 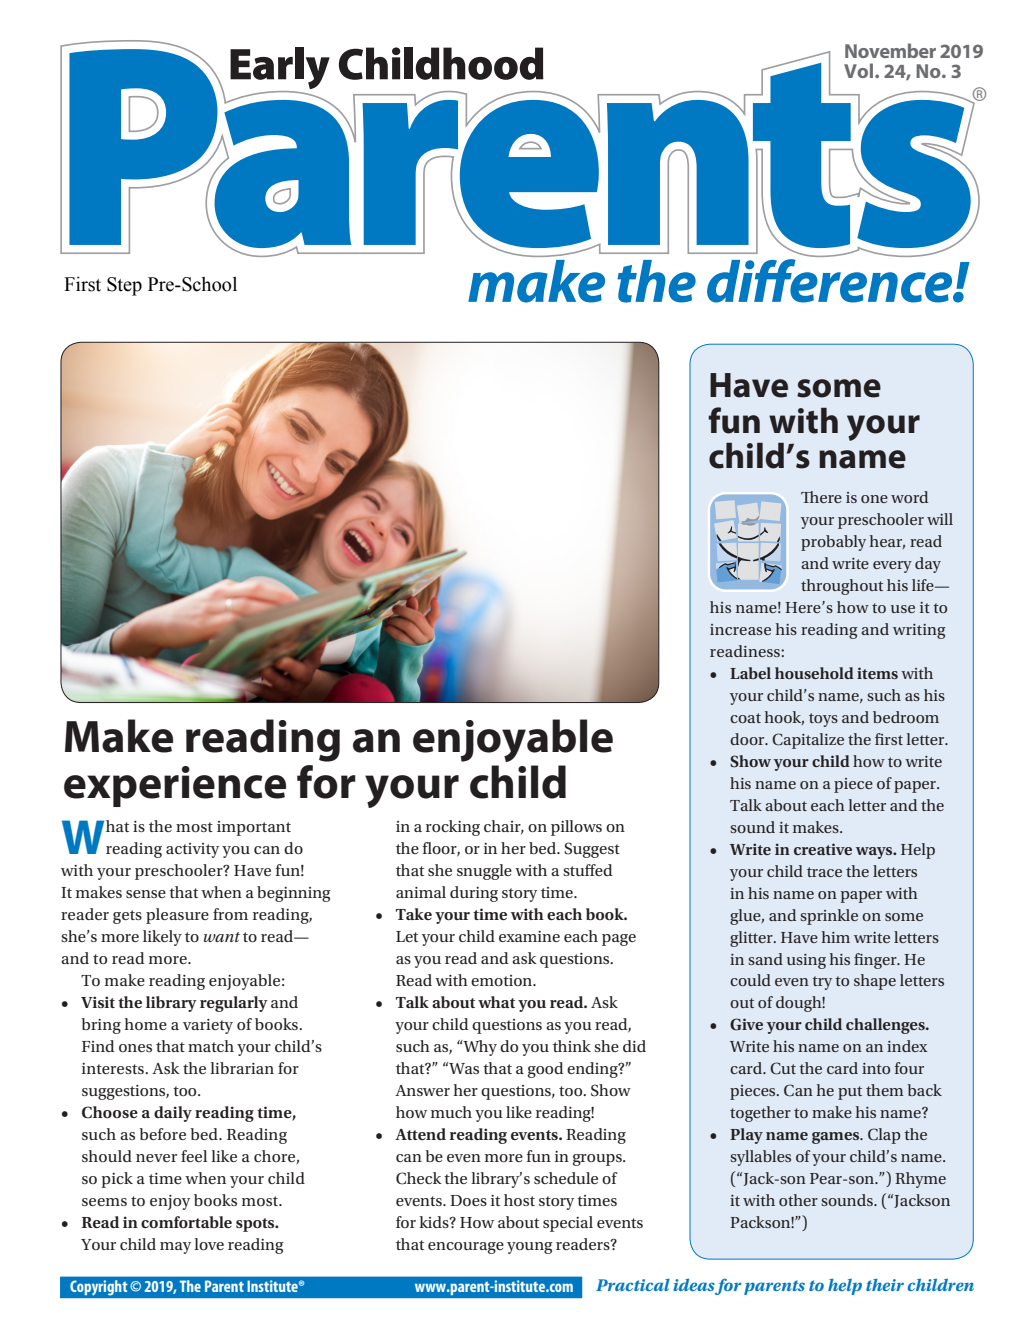 I want to click on household, so click(x=814, y=673).
